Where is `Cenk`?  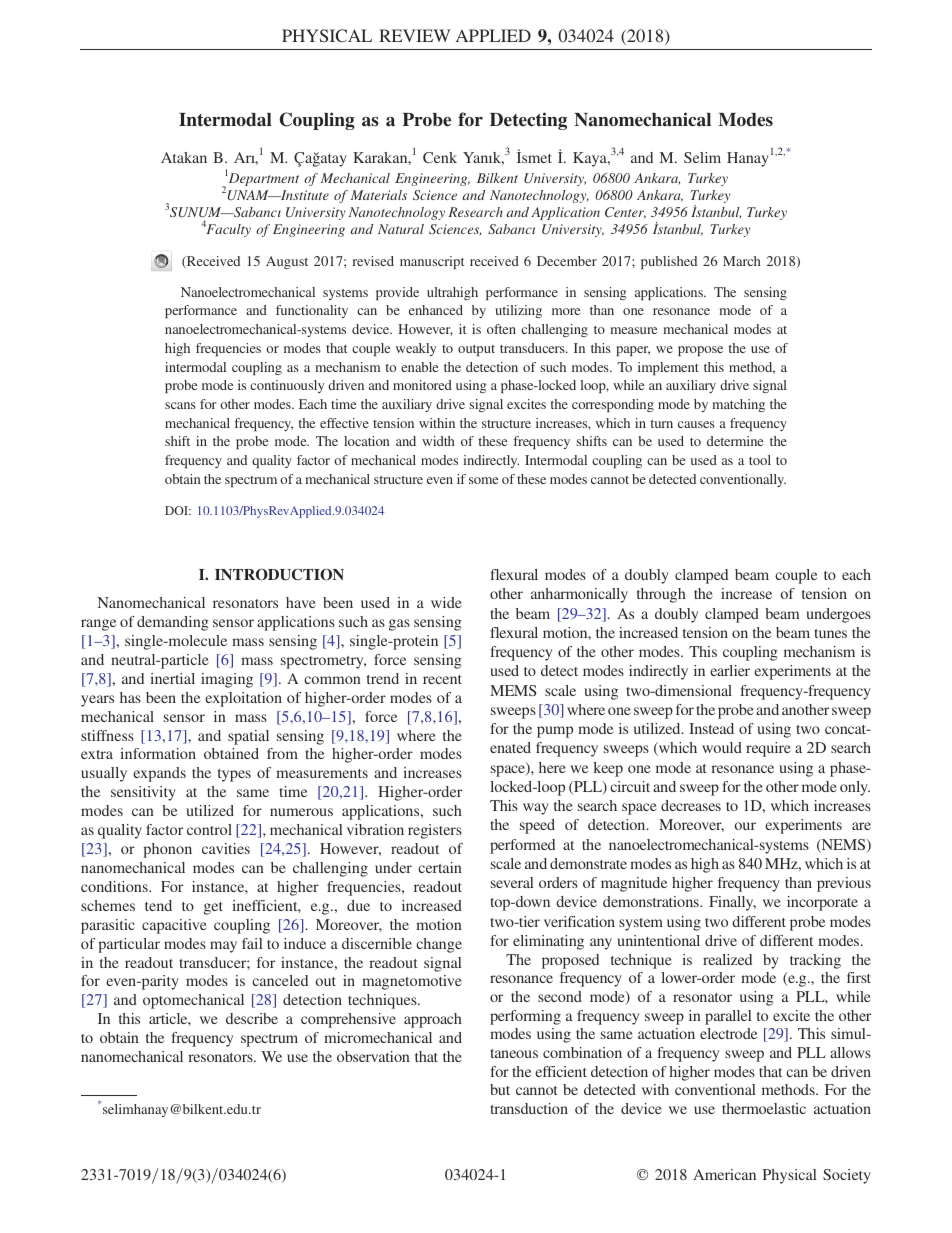 Cenk is located at coordinates (440, 157).
